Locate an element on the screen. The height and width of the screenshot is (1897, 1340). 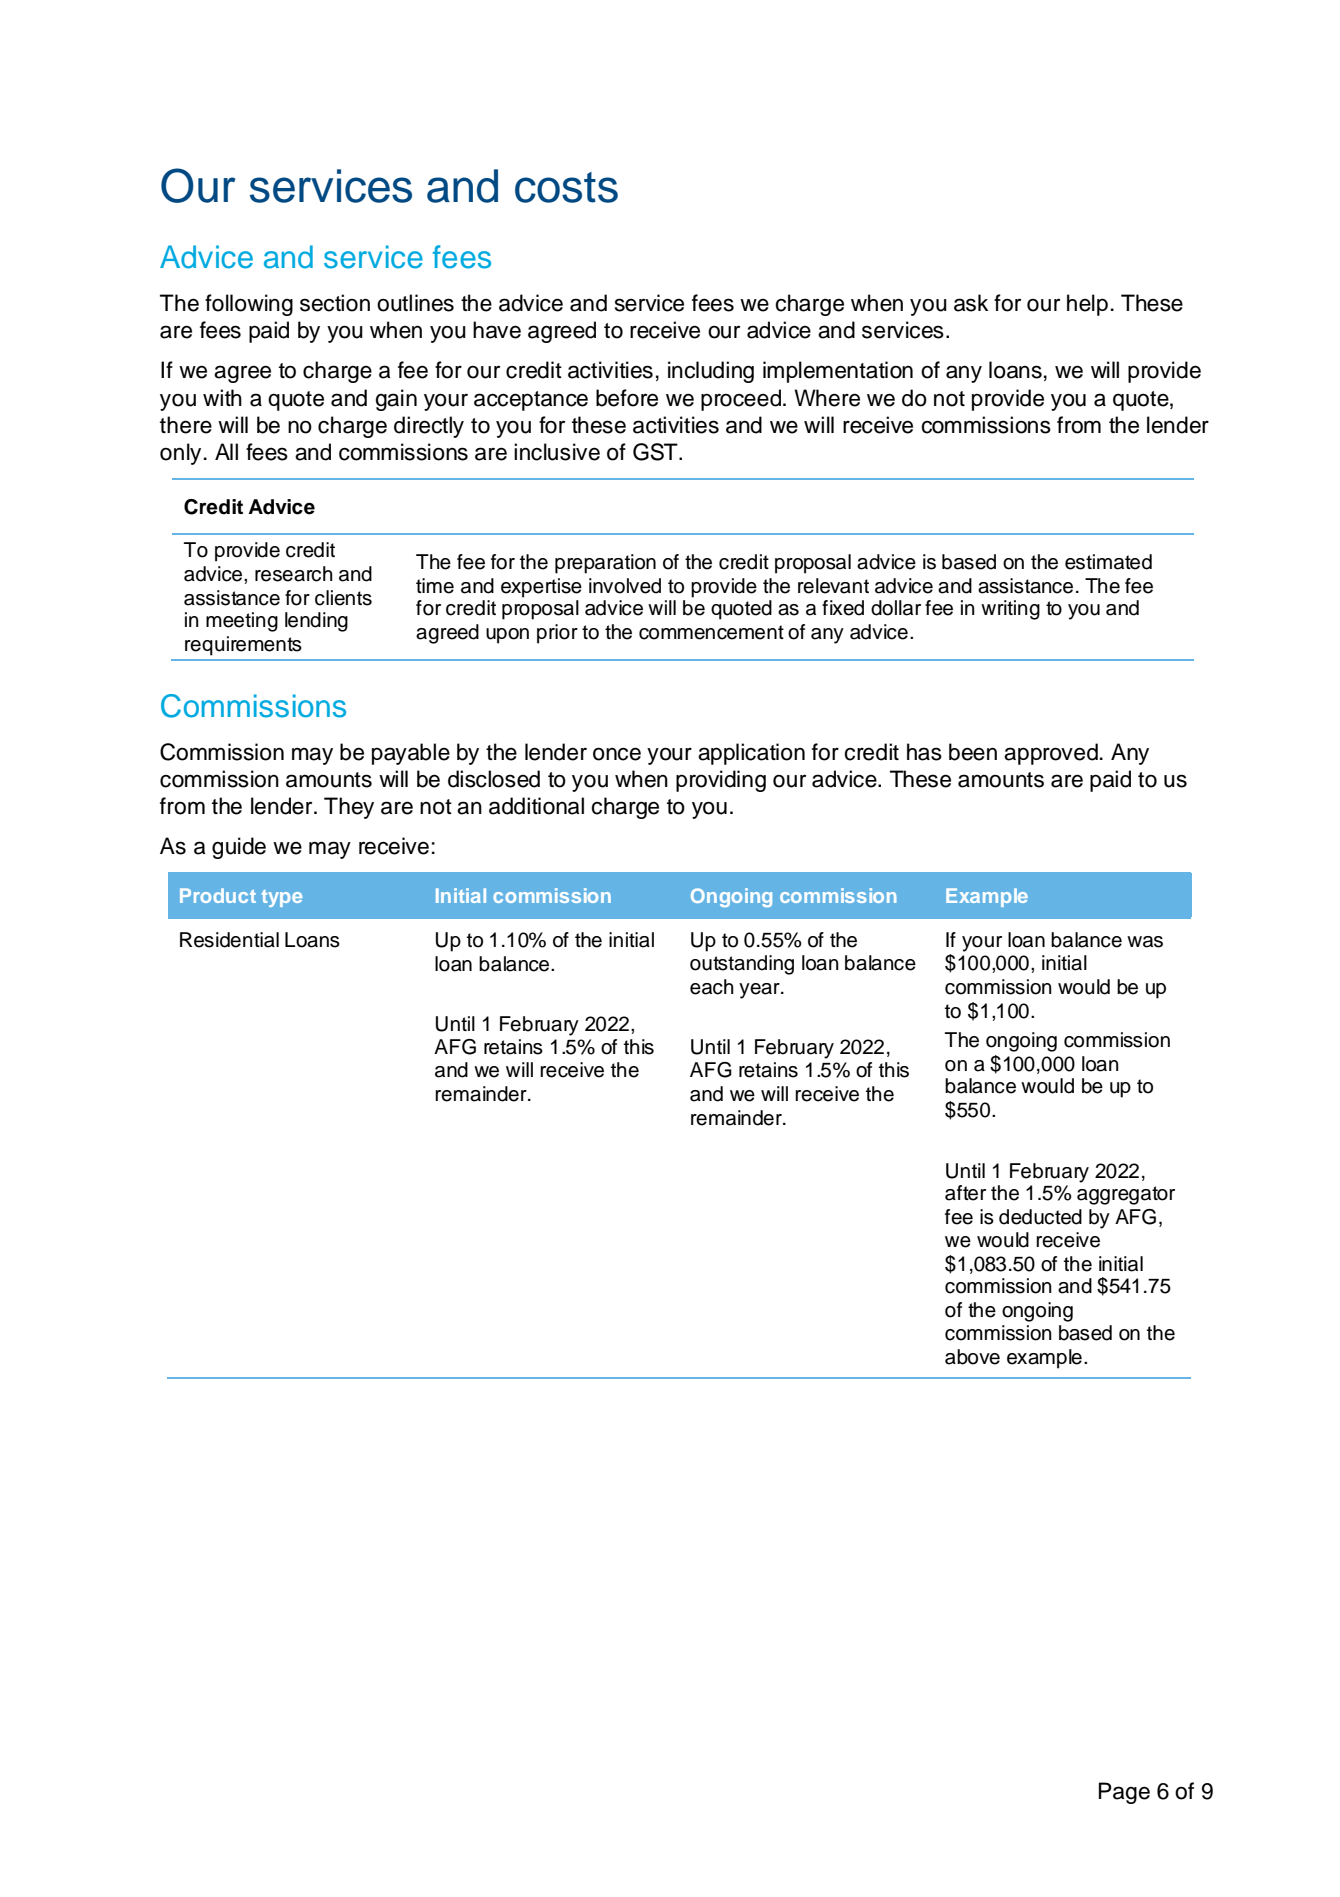
costs is located at coordinates (566, 187).
